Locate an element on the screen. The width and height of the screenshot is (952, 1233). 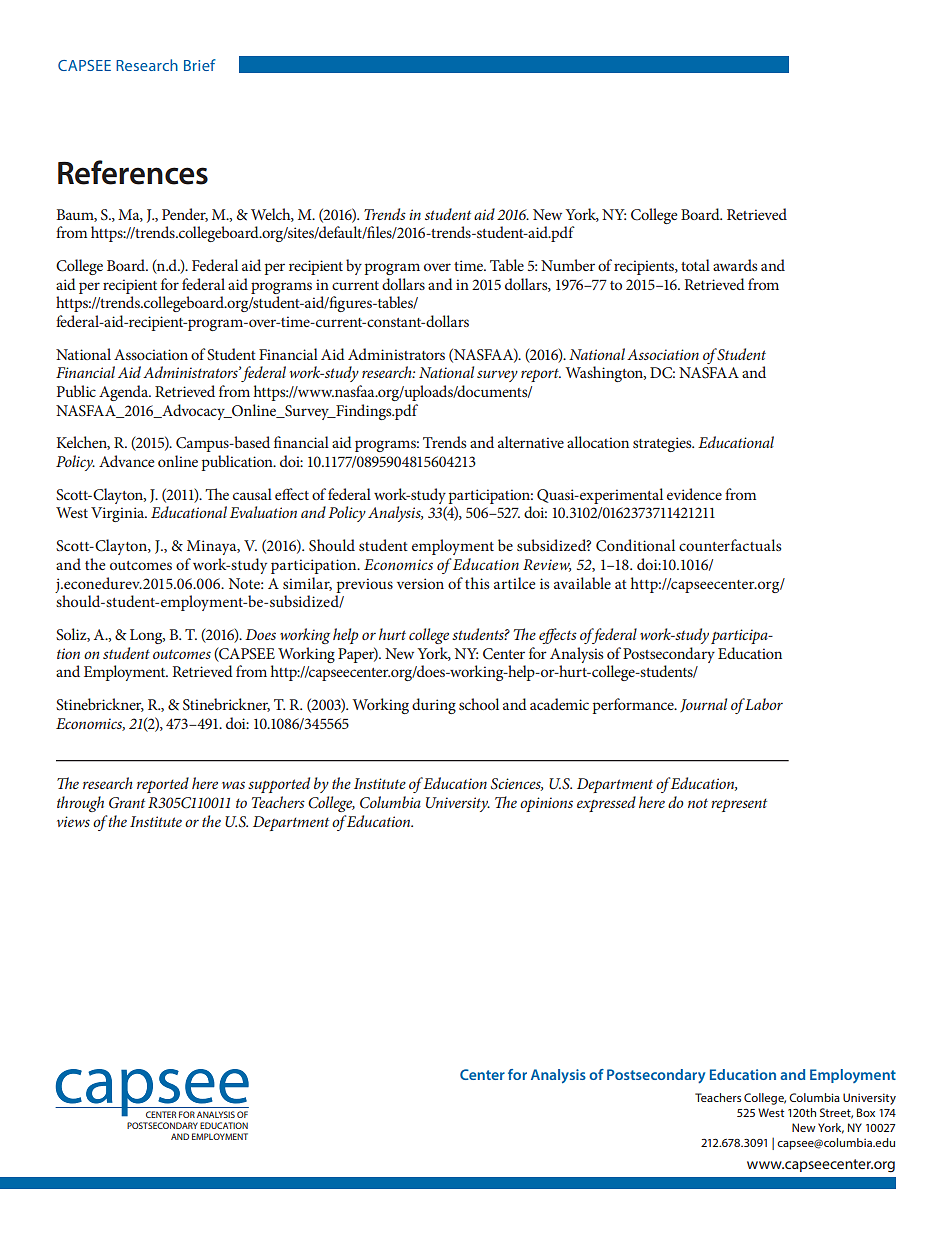
Long is located at coordinates (147, 636).
